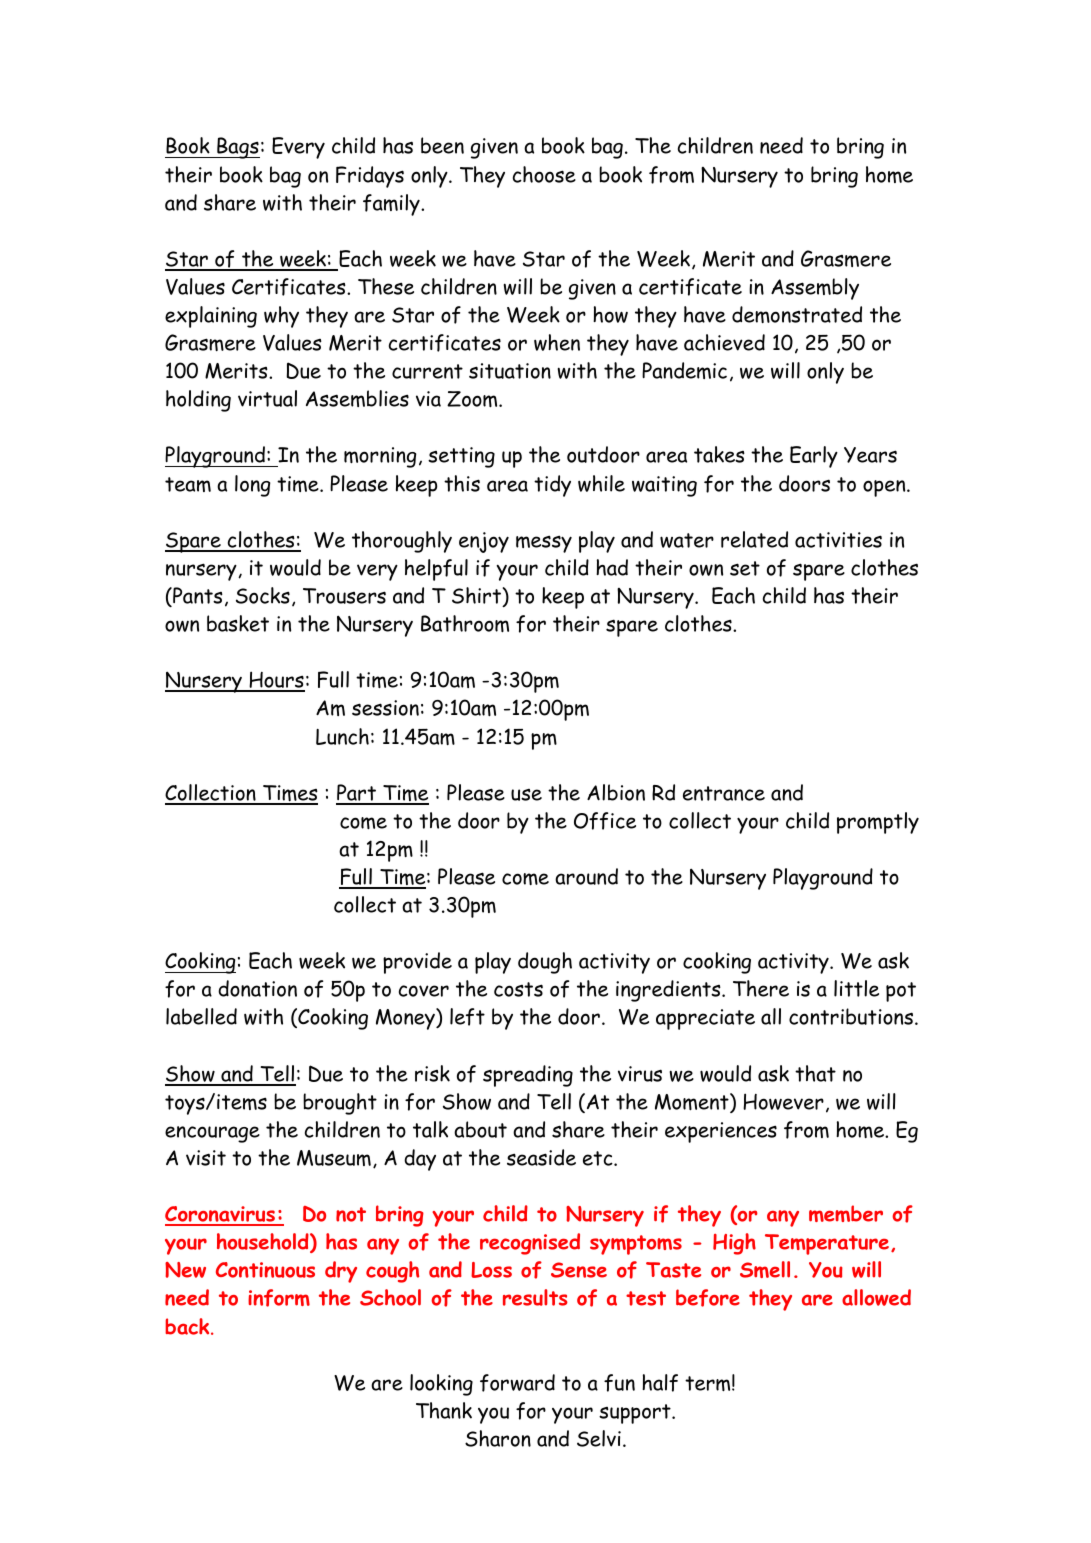  What do you see at coordinates (518, 989) in the document?
I see `costs` at bounding box center [518, 989].
